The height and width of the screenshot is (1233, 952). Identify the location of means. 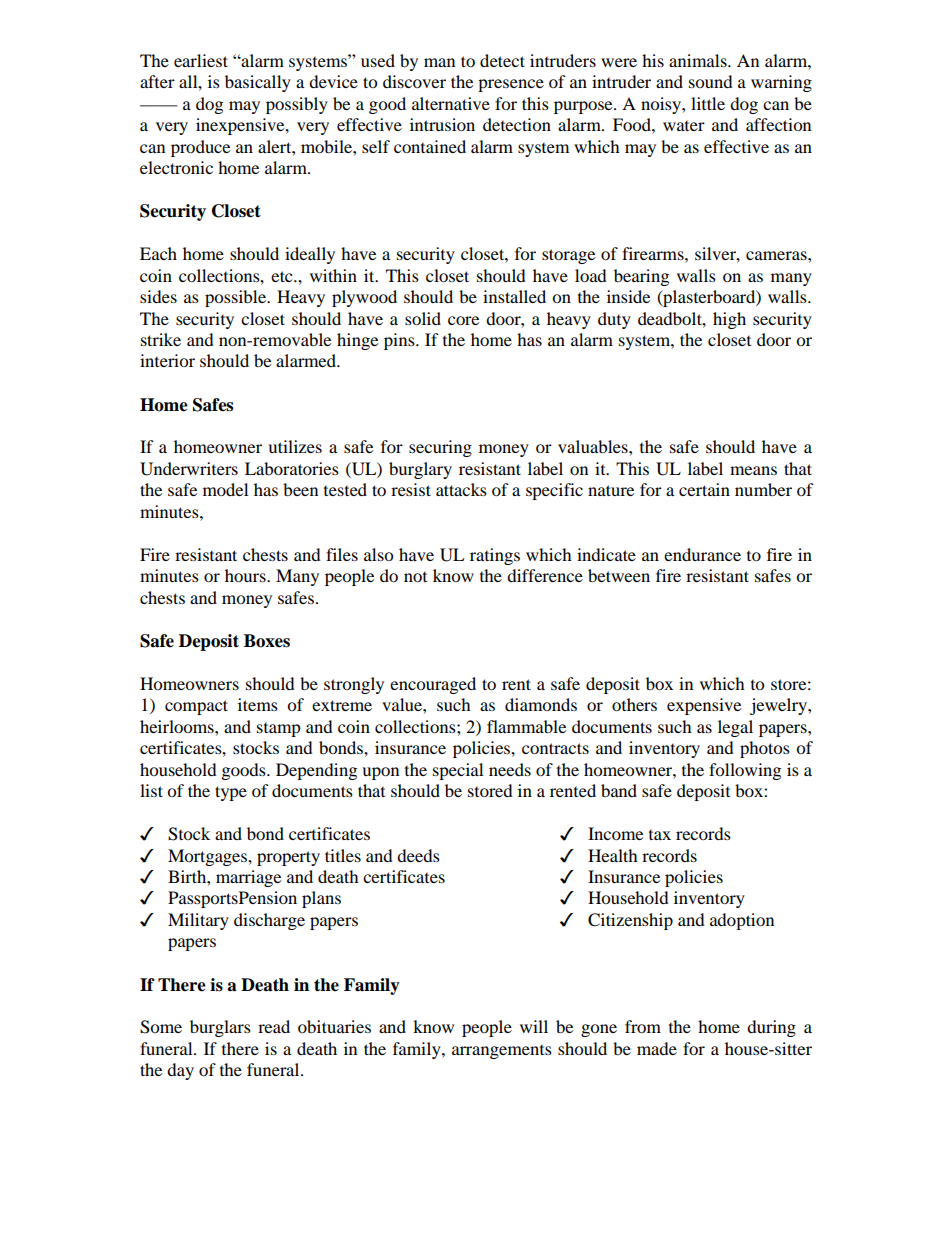
(753, 470).
